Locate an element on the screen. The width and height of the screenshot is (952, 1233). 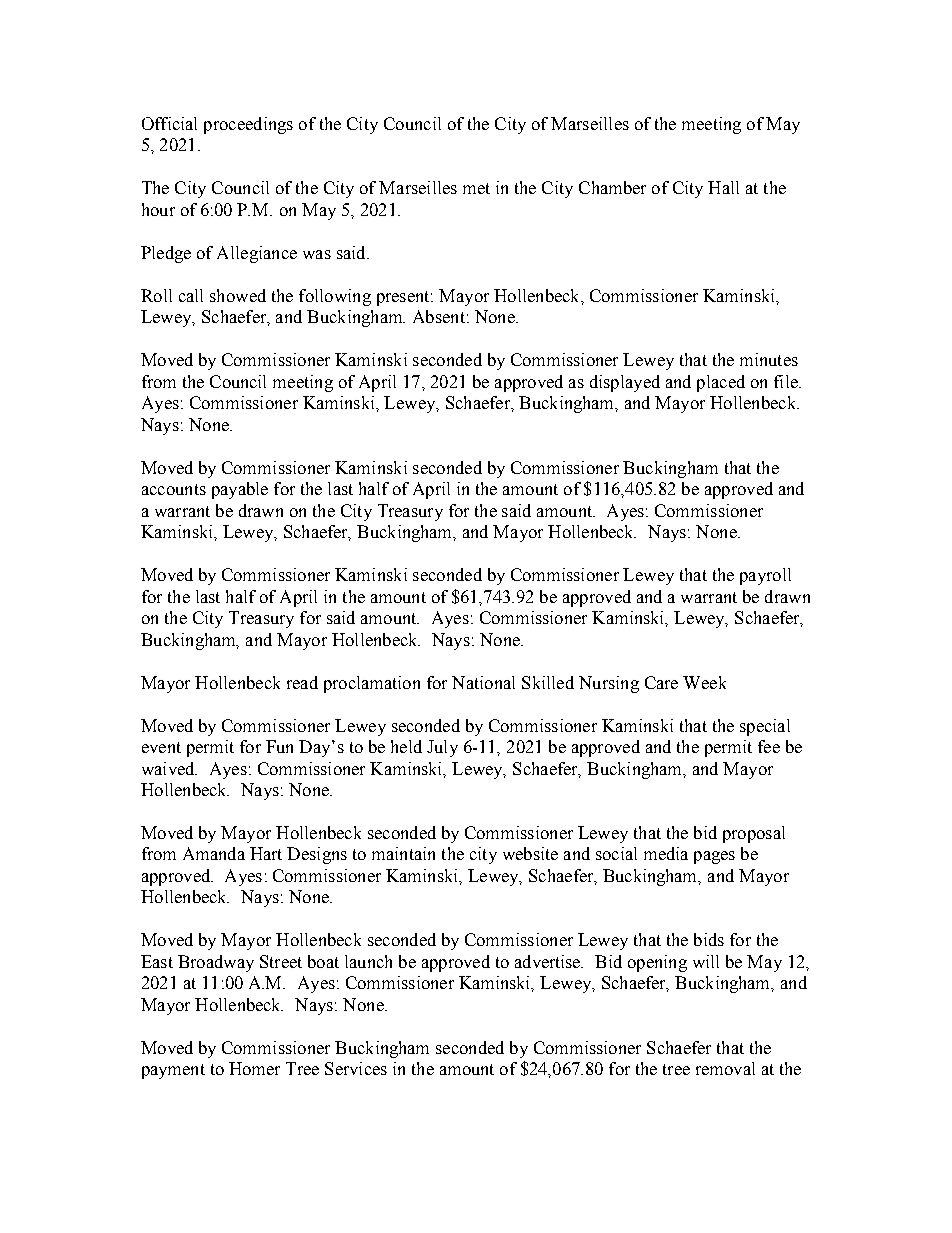
displayed is located at coordinates (625, 383).
